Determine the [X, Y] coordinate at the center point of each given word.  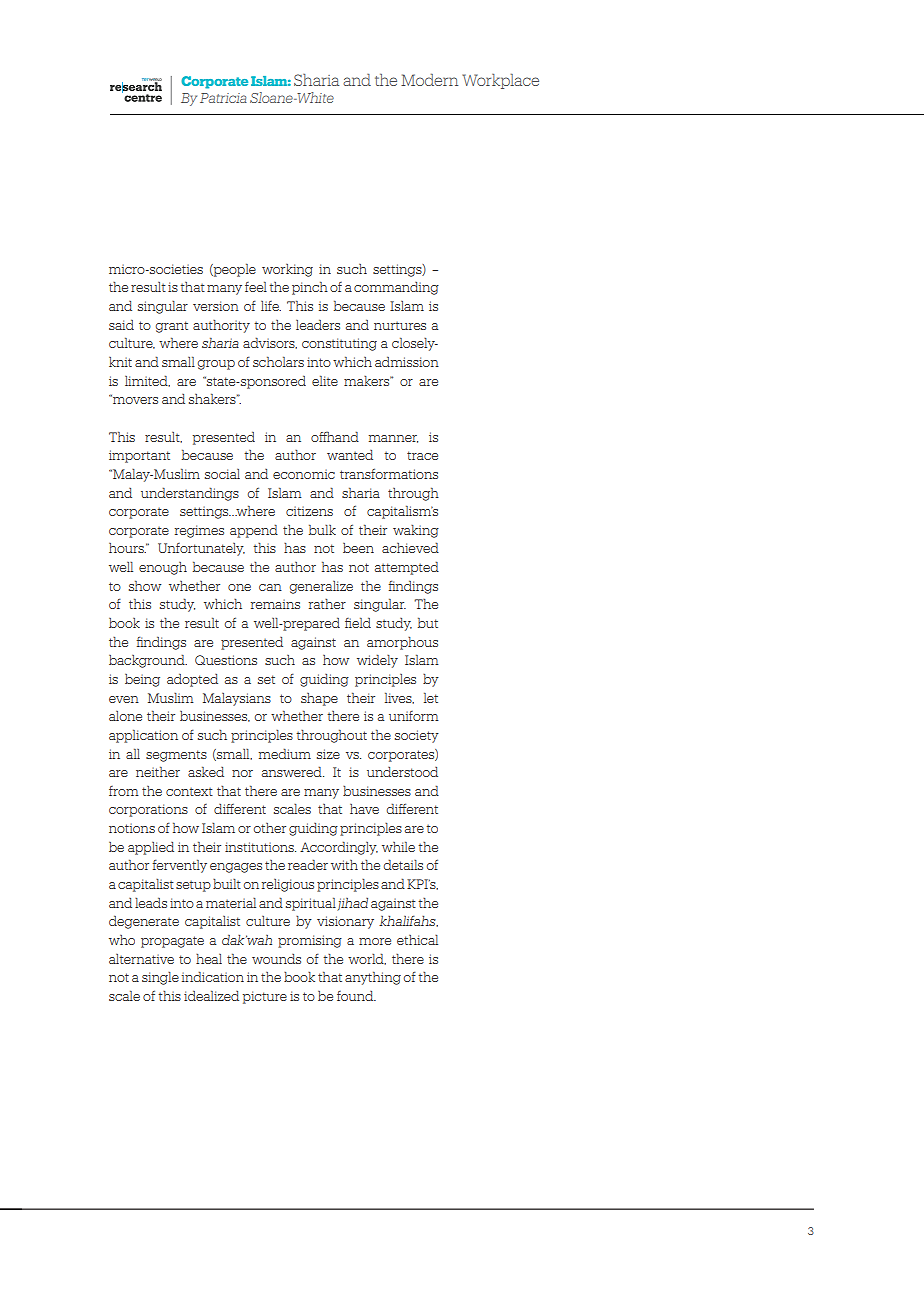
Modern [429, 80]
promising [310, 941]
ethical [417, 940]
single [160, 978]
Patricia [223, 98]
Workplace [500, 81]
